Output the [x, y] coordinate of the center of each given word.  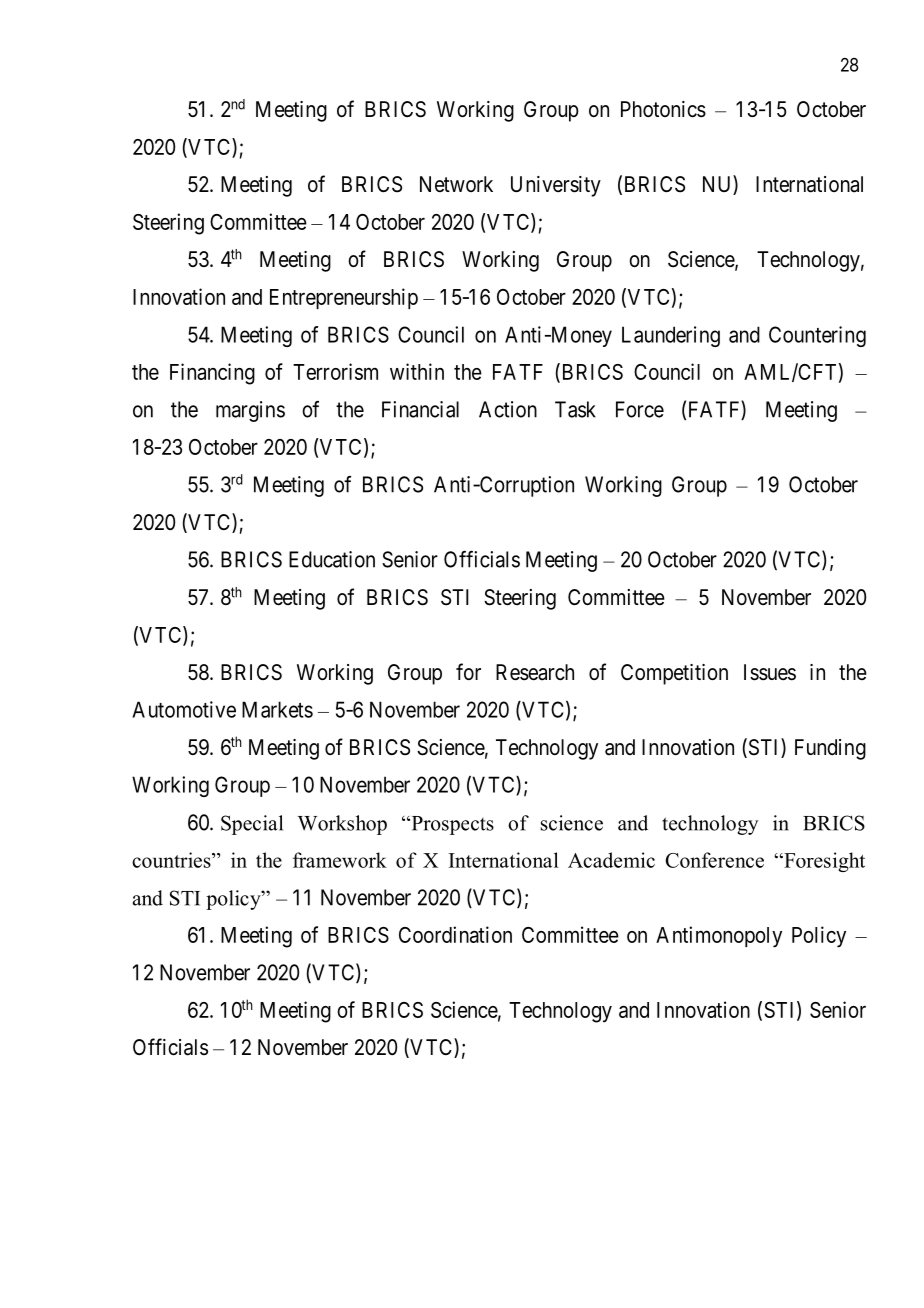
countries [172, 860]
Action [508, 409]
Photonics [663, 109]
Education [332, 559]
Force [640, 409]
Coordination [455, 934]
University [556, 186]
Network [456, 184]
